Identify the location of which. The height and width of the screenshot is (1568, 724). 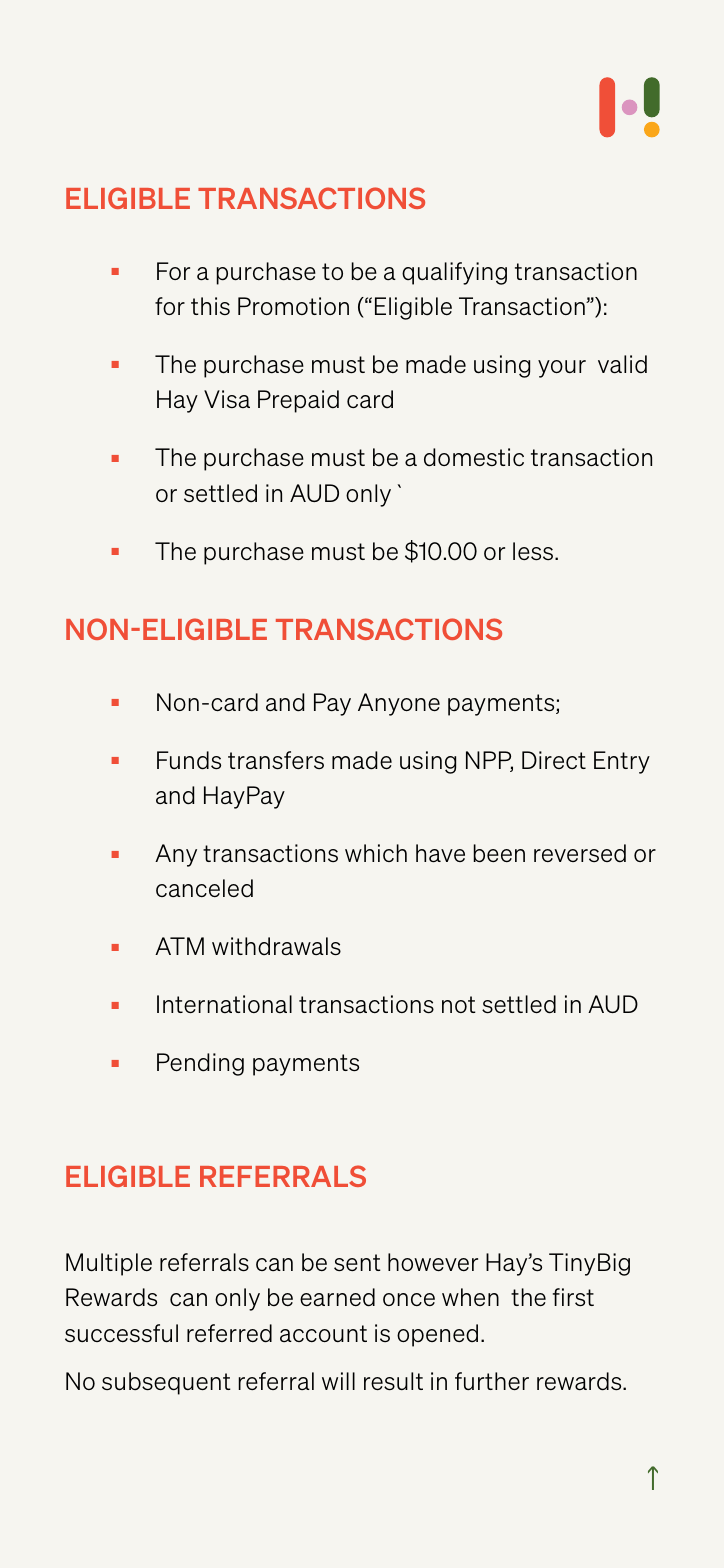
(376, 853).
